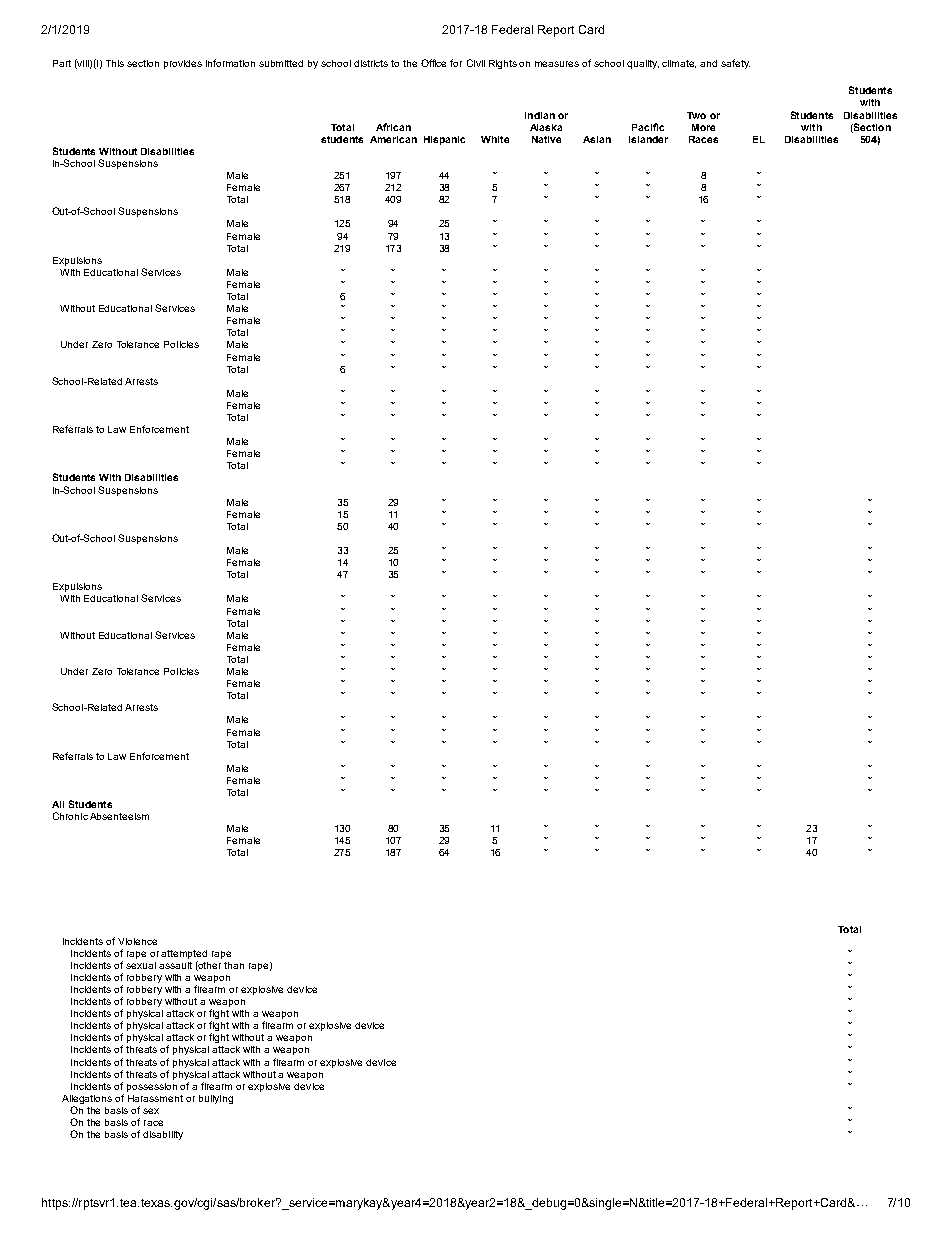 The image size is (952, 1233). I want to click on African, so click(393, 127).
